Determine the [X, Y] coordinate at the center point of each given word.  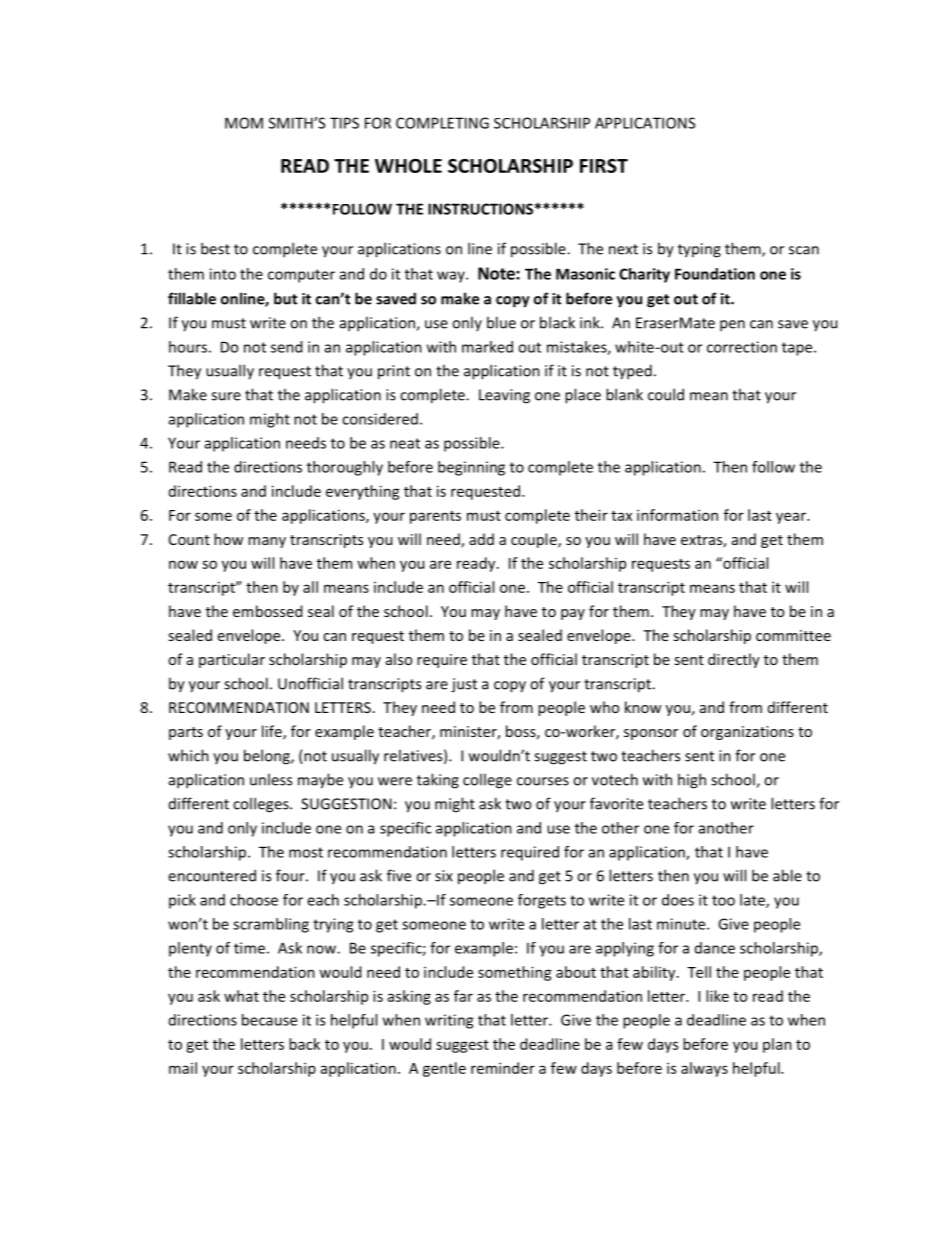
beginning [471, 468]
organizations [747, 733]
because [269, 1020]
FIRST [604, 166]
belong [268, 757]
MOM [244, 123]
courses [543, 781]
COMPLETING [442, 123]
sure [226, 396]
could [666, 394]
